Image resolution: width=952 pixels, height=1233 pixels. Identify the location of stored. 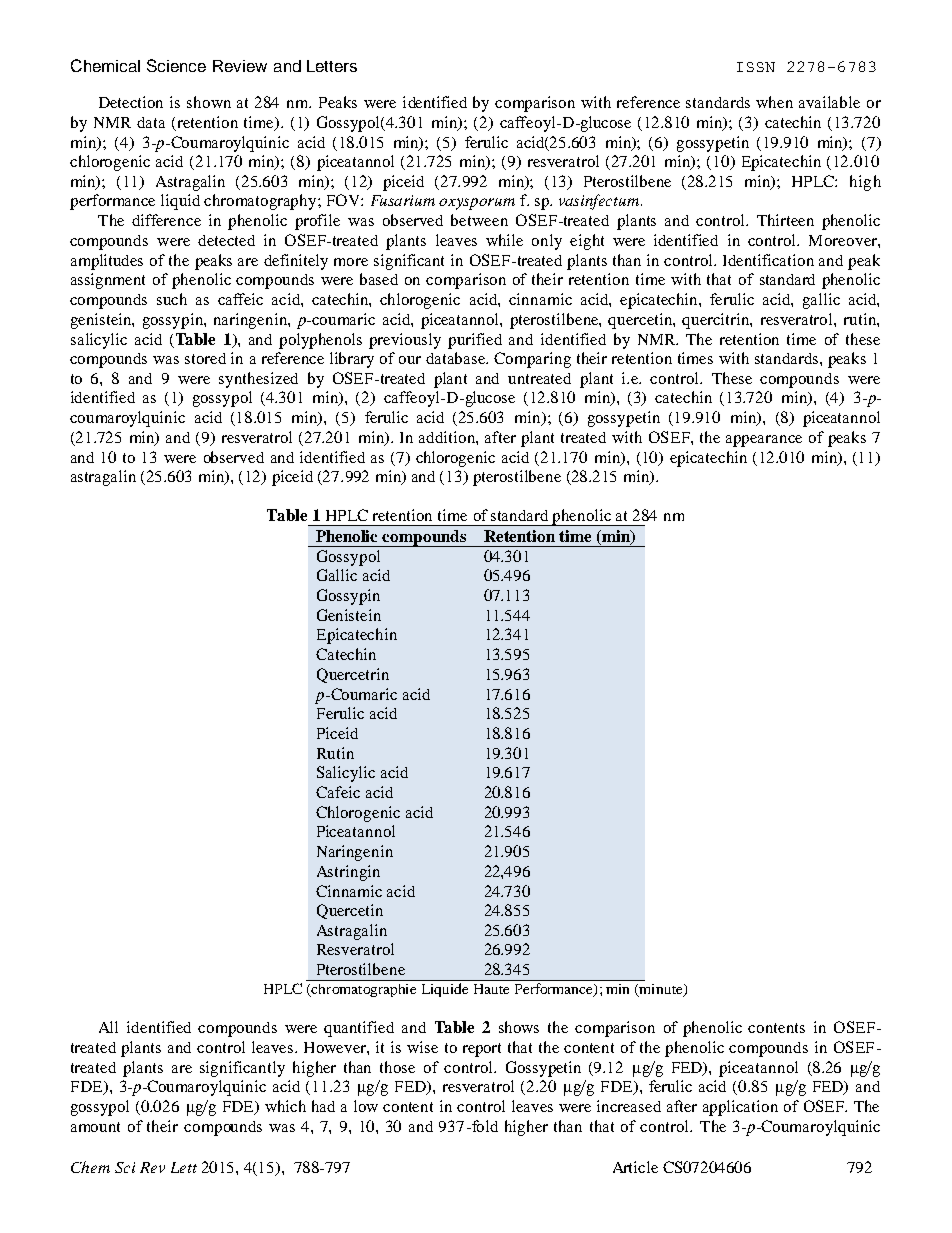
(205, 358).
